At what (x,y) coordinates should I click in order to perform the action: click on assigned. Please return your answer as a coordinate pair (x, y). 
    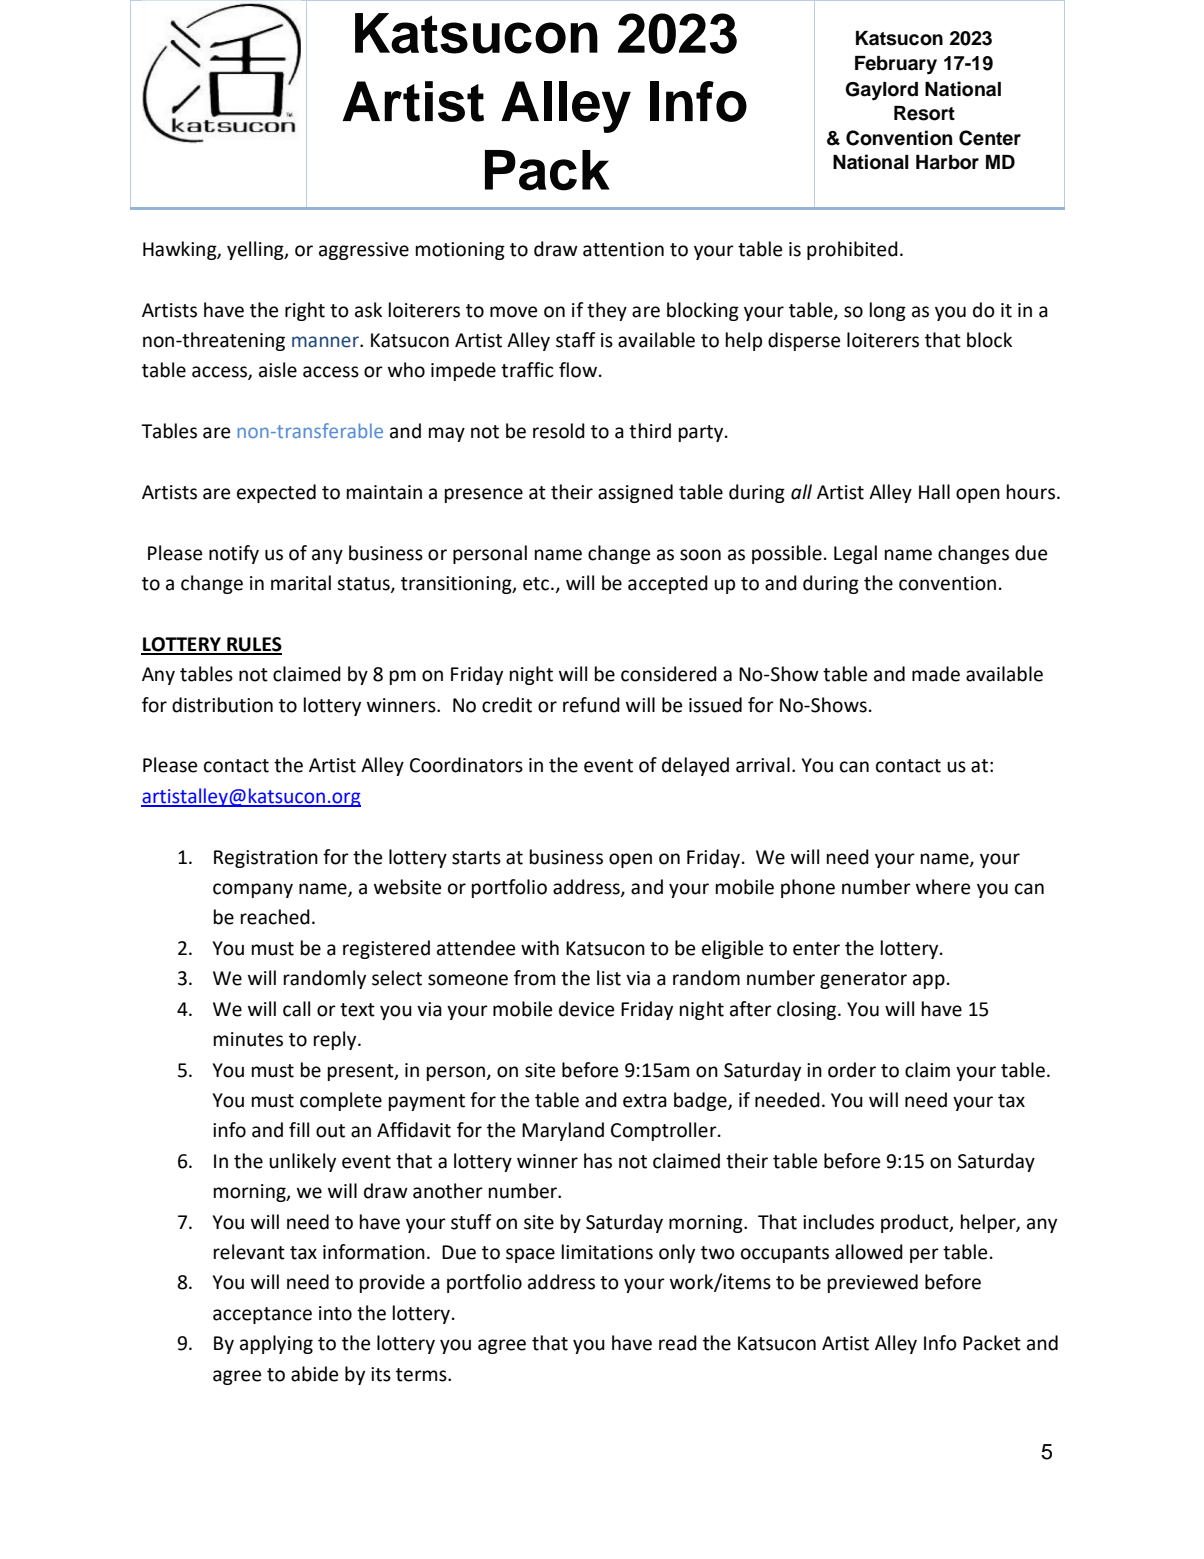
    Looking at the image, I should click on (635, 493).
